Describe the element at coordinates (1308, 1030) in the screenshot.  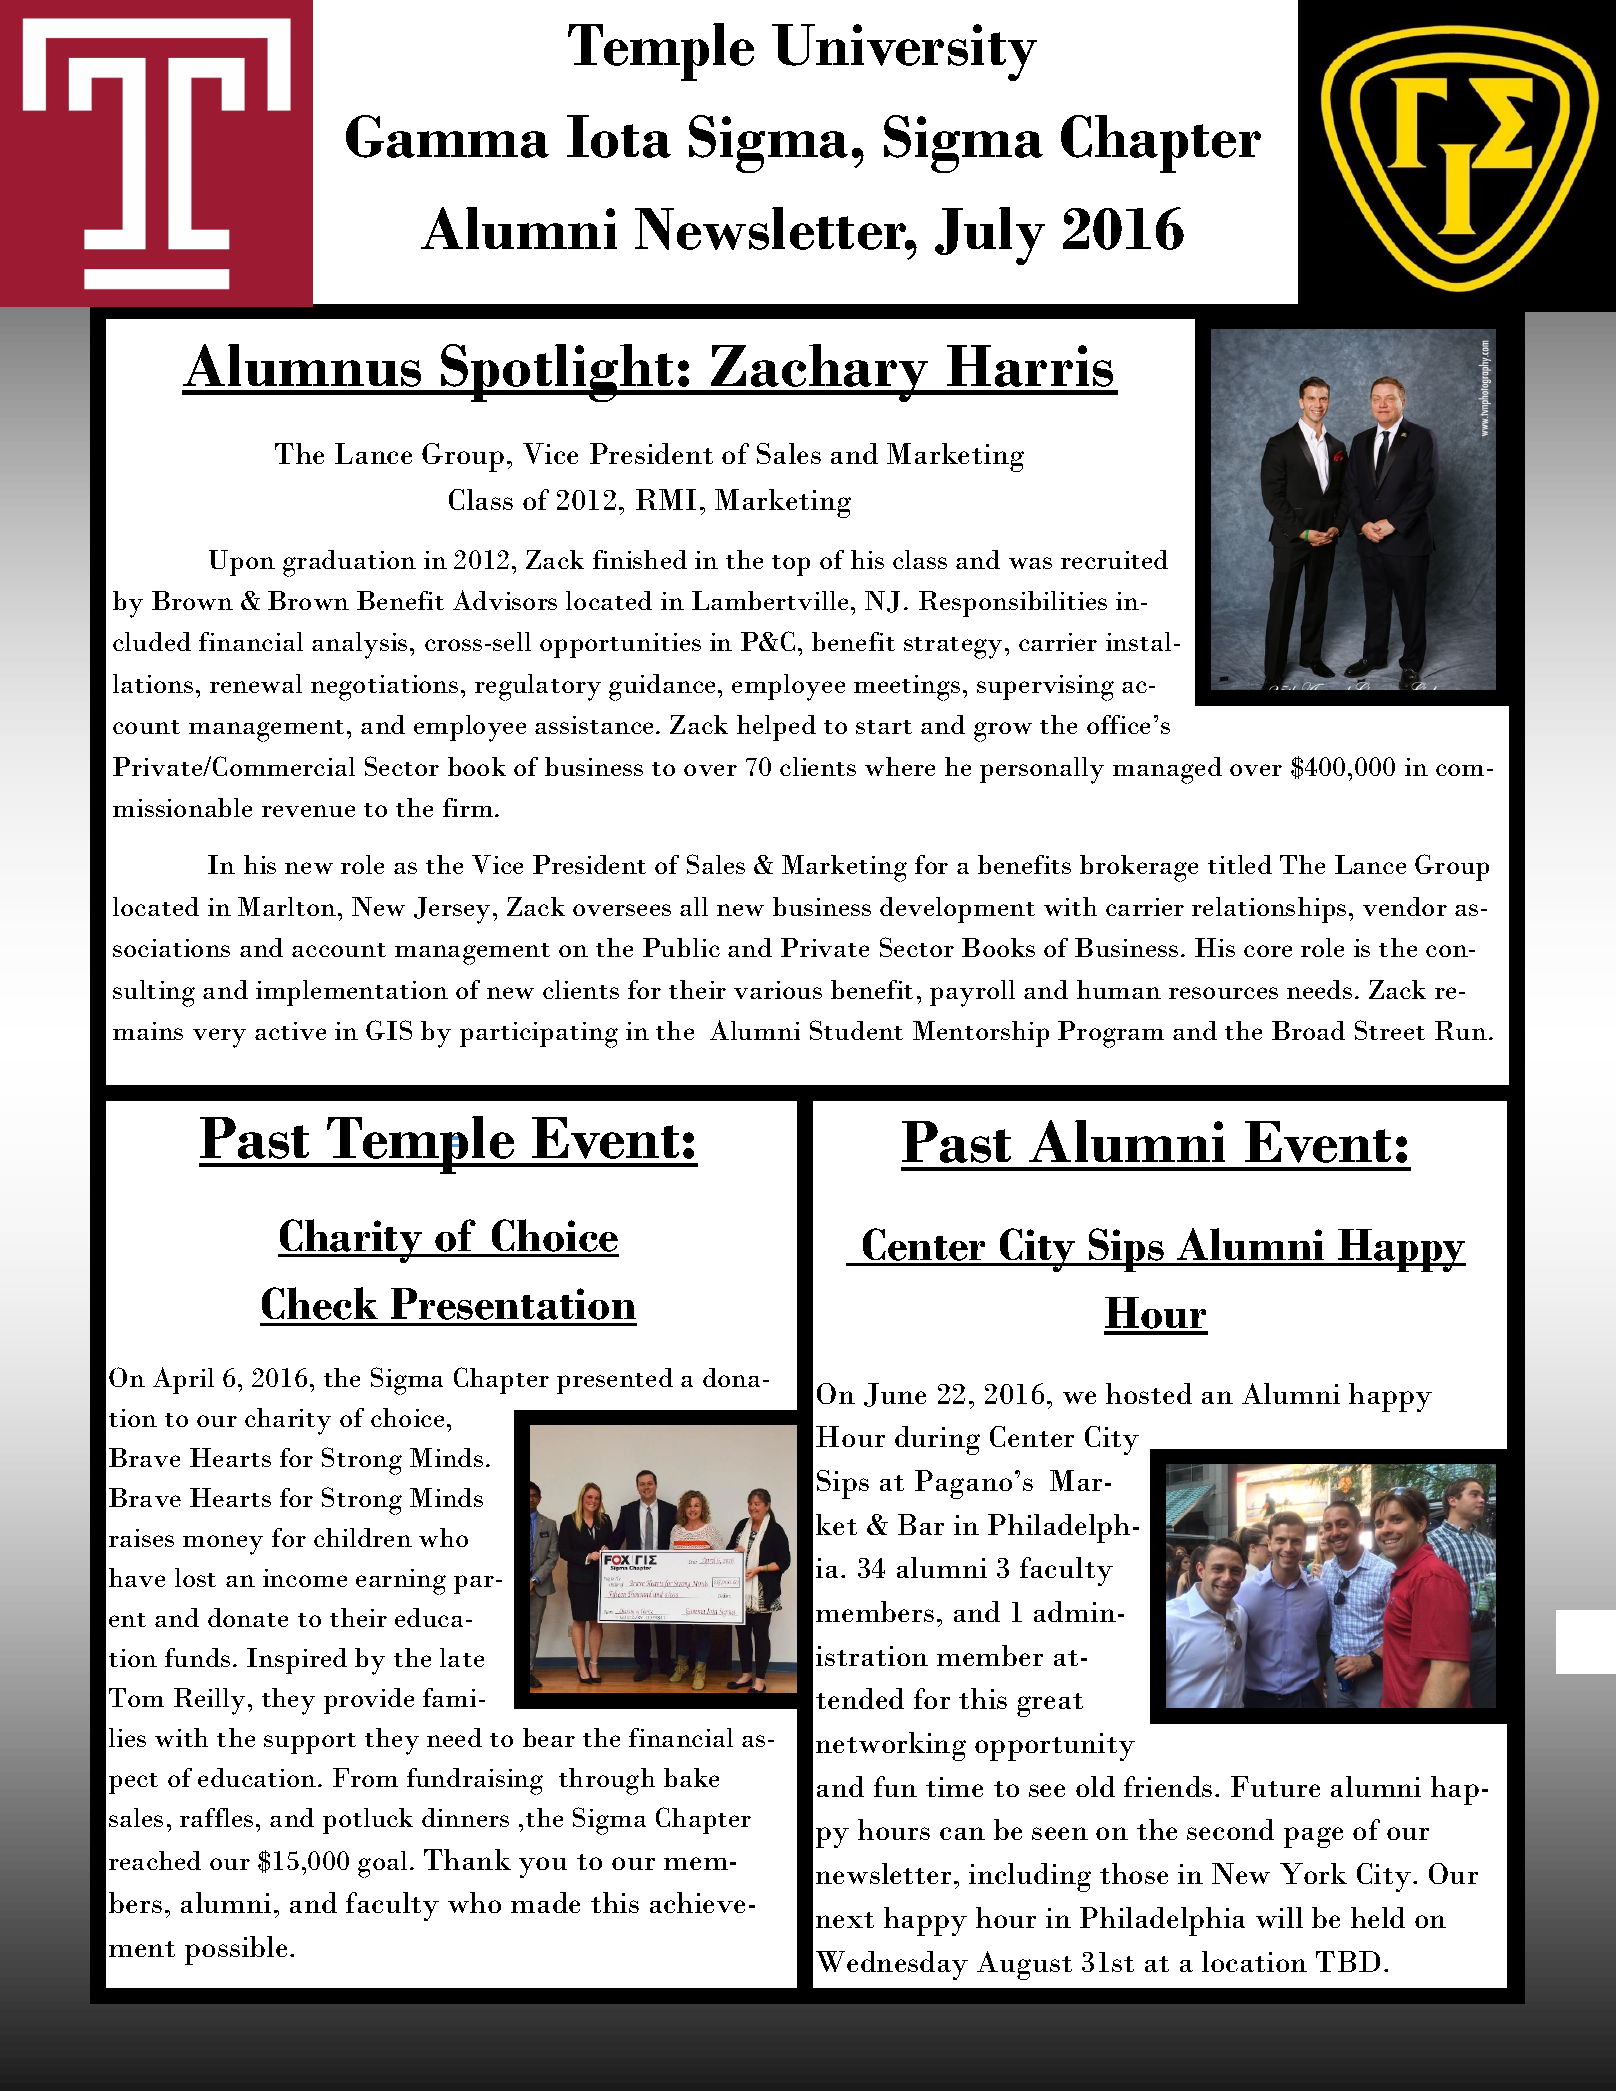
I see `Broad` at that location.
